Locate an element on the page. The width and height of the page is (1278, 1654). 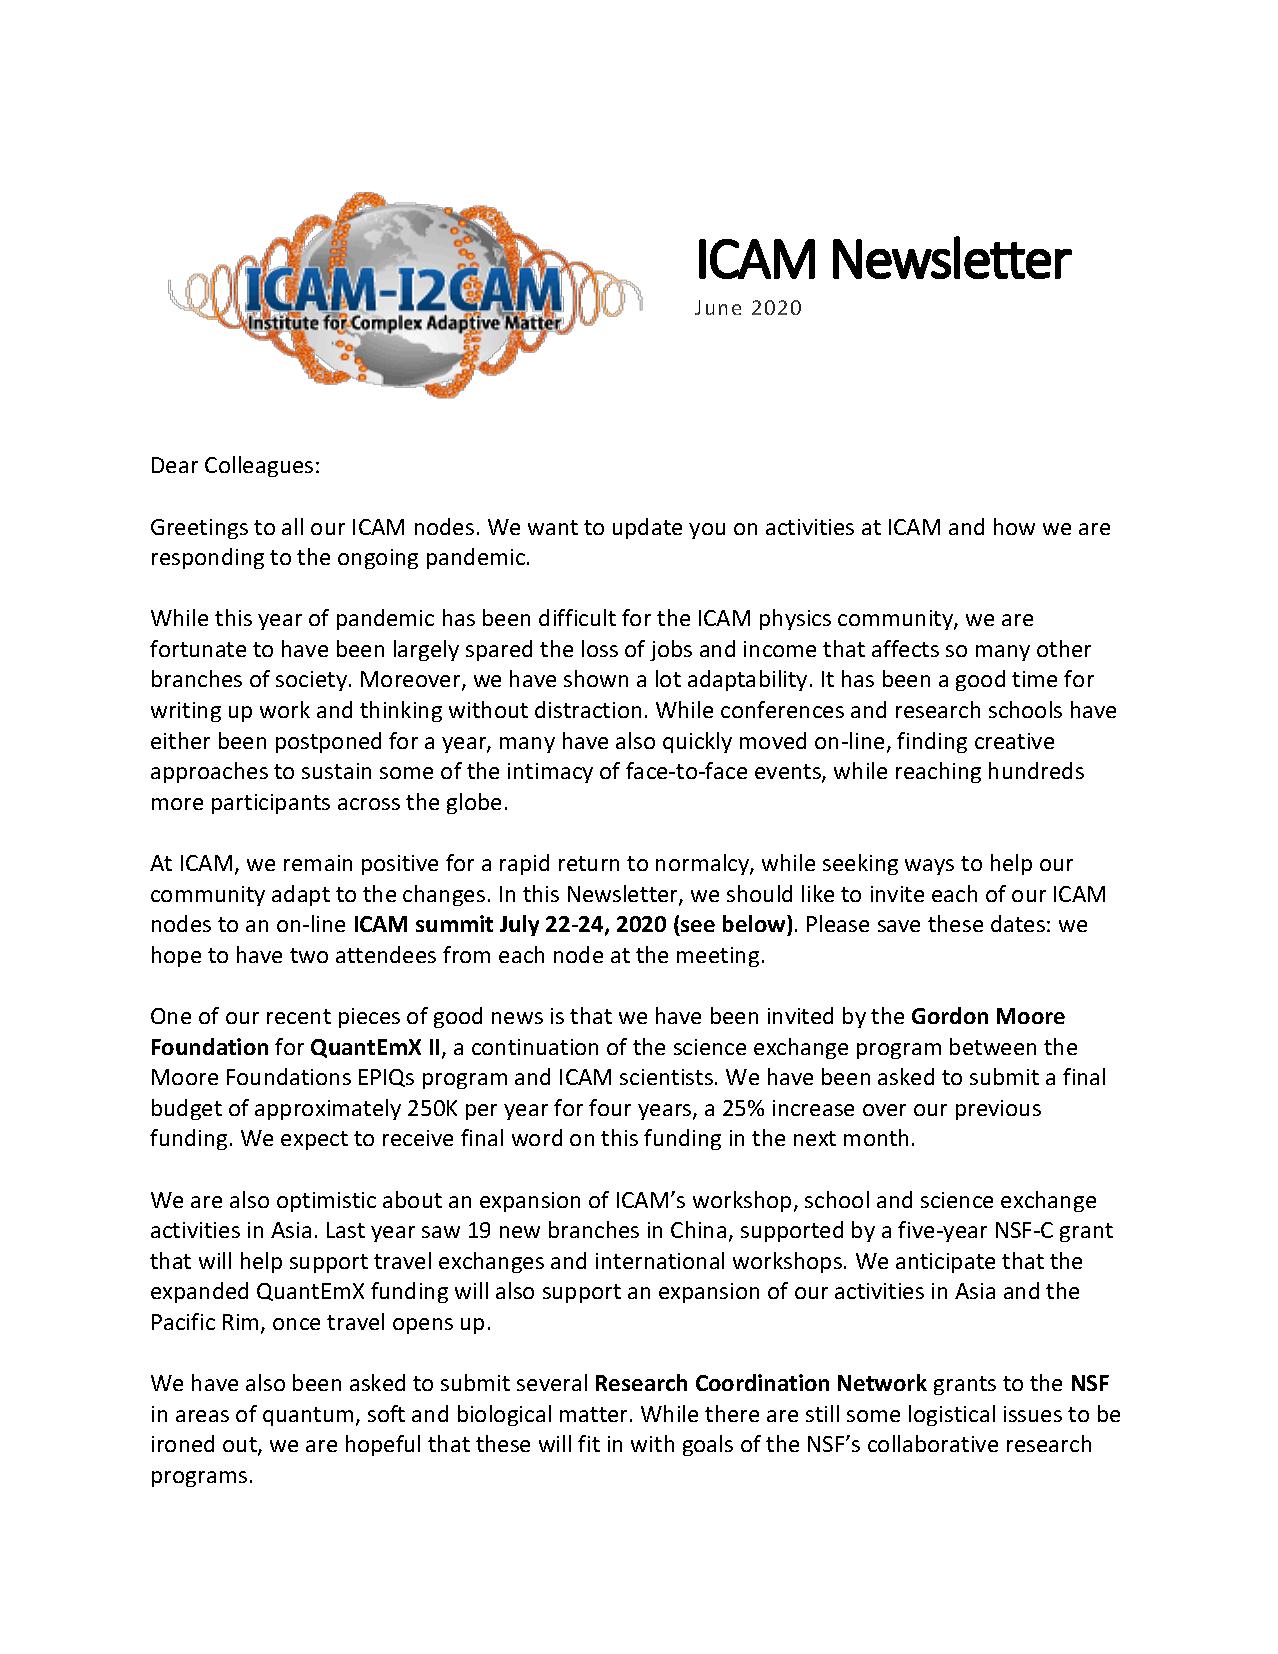
quantum is located at coordinates (308, 1416).
